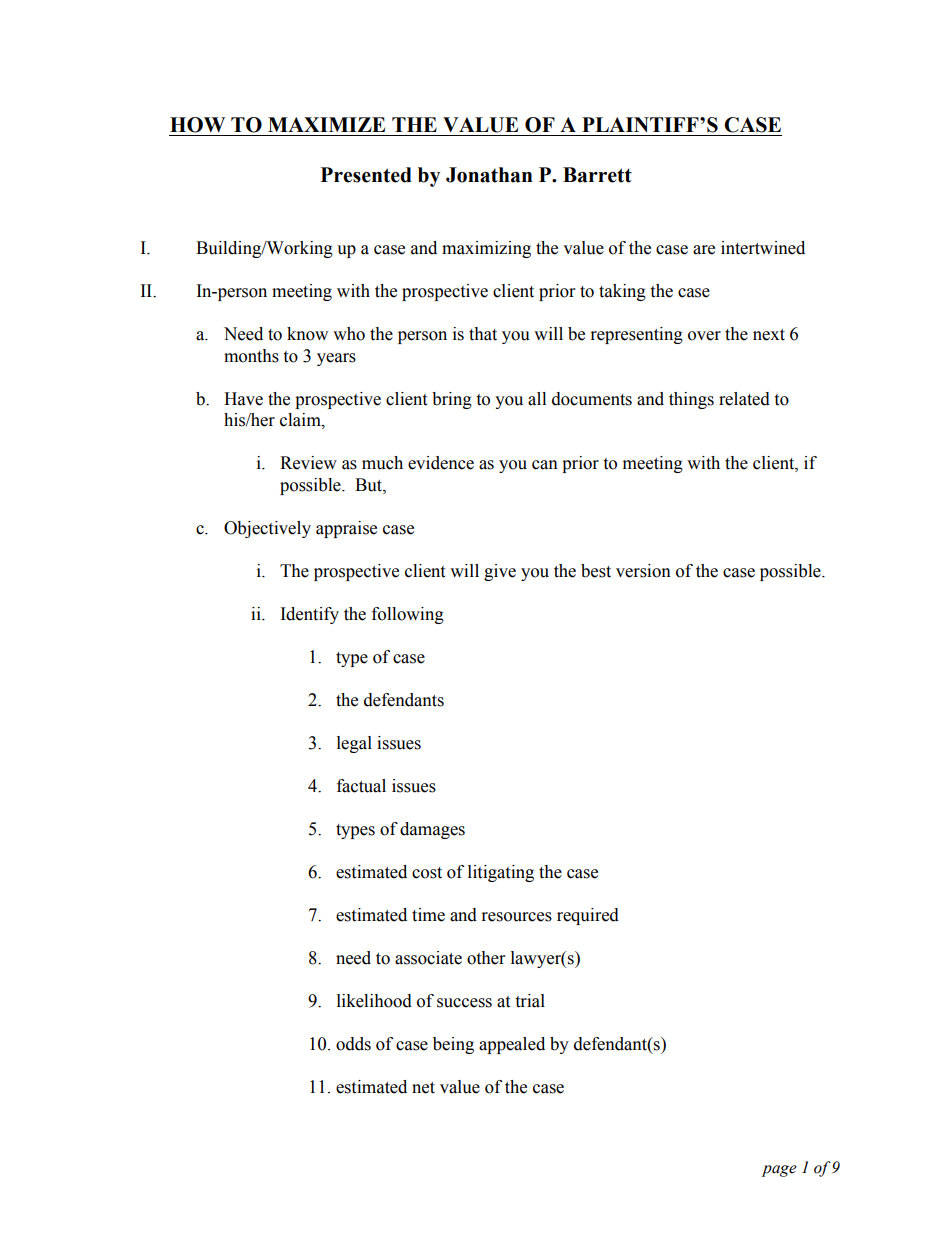  I want to click on Jonathan, so click(489, 175).
